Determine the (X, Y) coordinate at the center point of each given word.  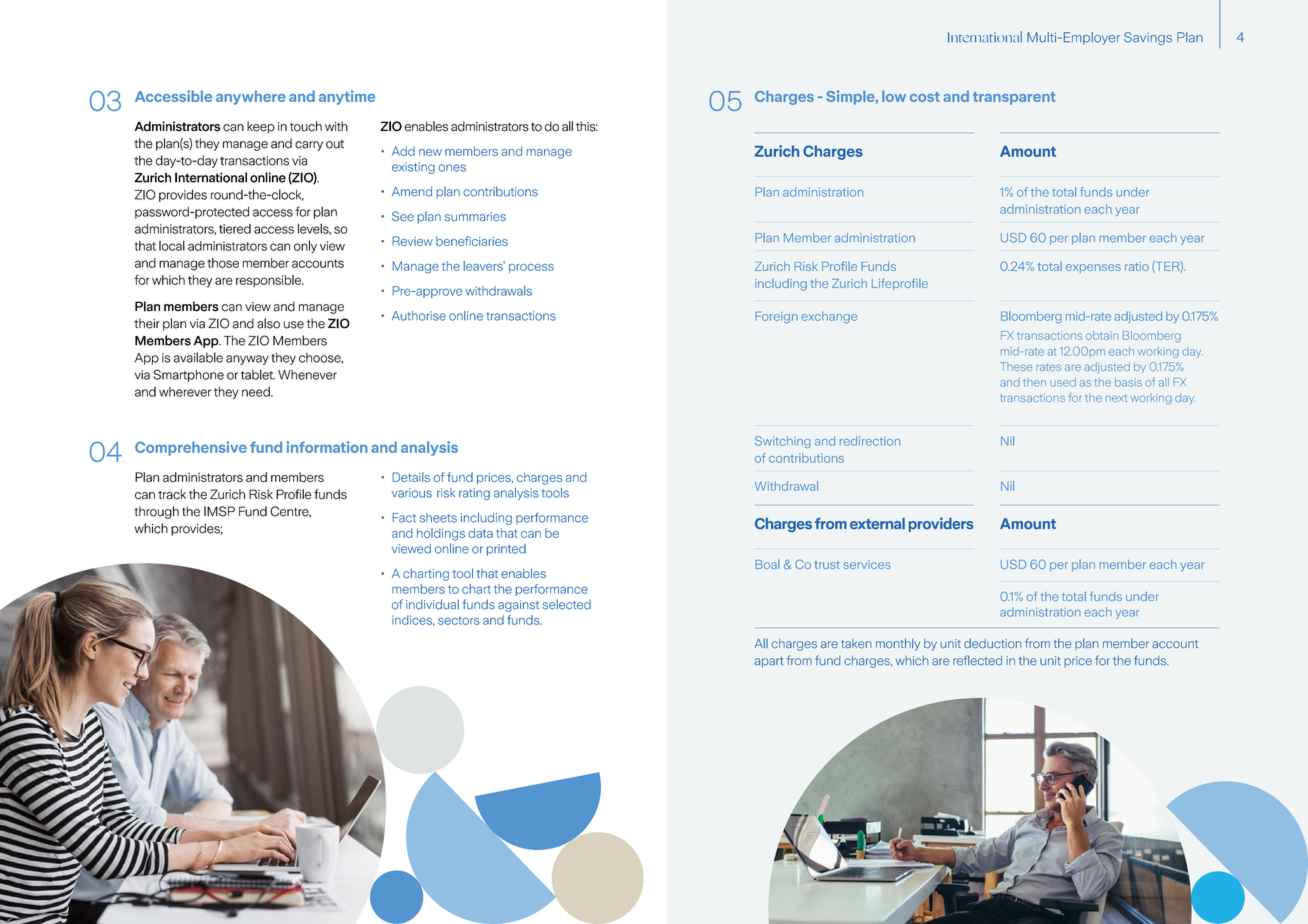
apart (769, 662)
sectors (459, 620)
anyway (247, 360)
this (587, 126)
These (1016, 366)
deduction (992, 643)
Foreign (776, 317)
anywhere (251, 97)
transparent (1014, 98)
